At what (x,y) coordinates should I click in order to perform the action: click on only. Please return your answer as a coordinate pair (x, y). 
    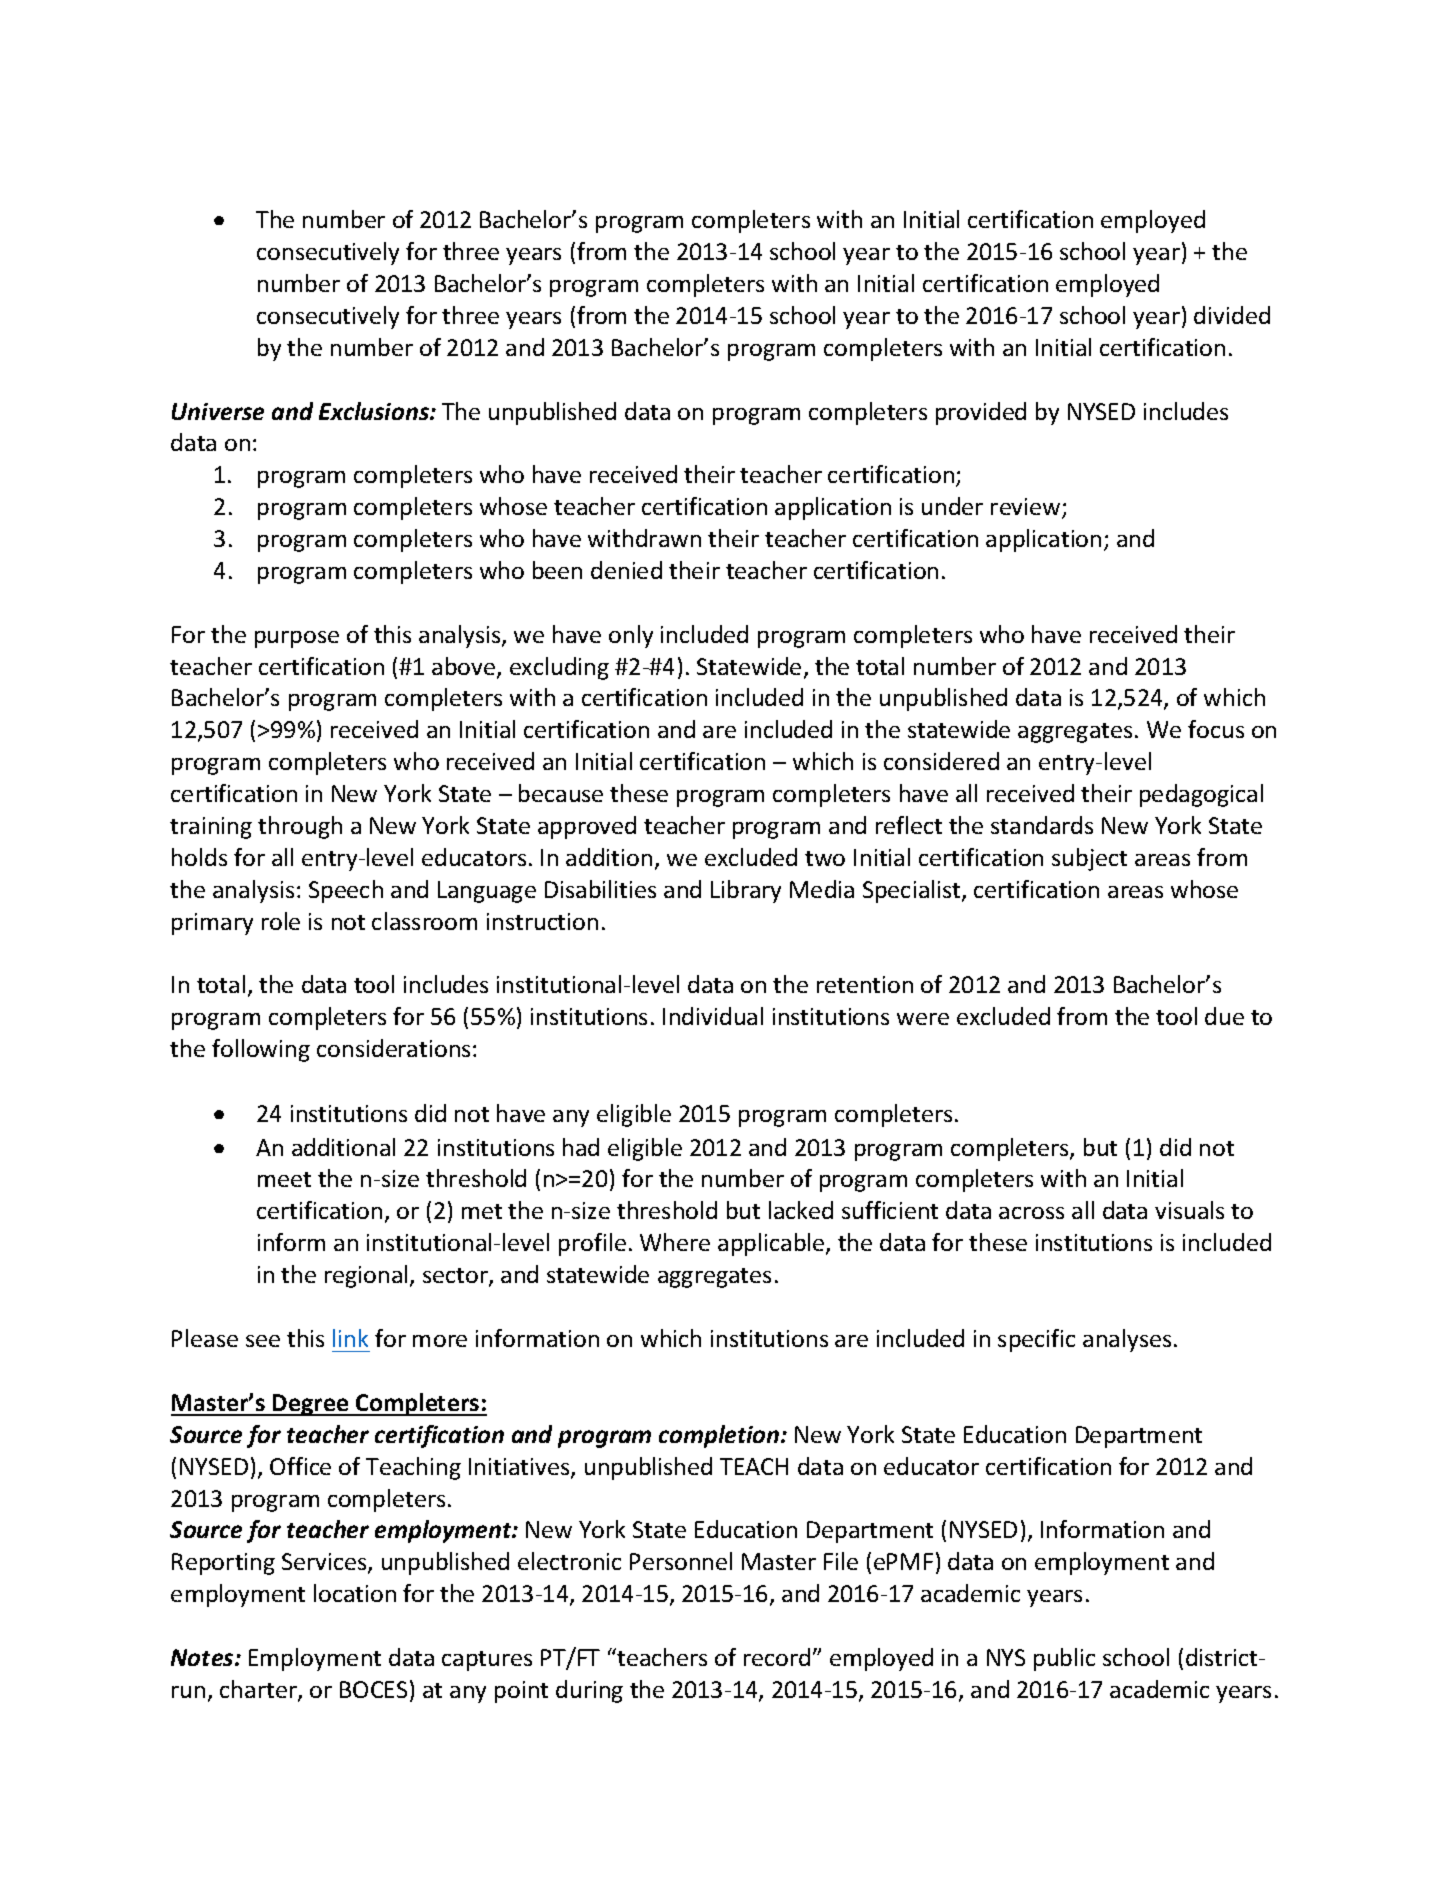
    Looking at the image, I should click on (631, 636).
